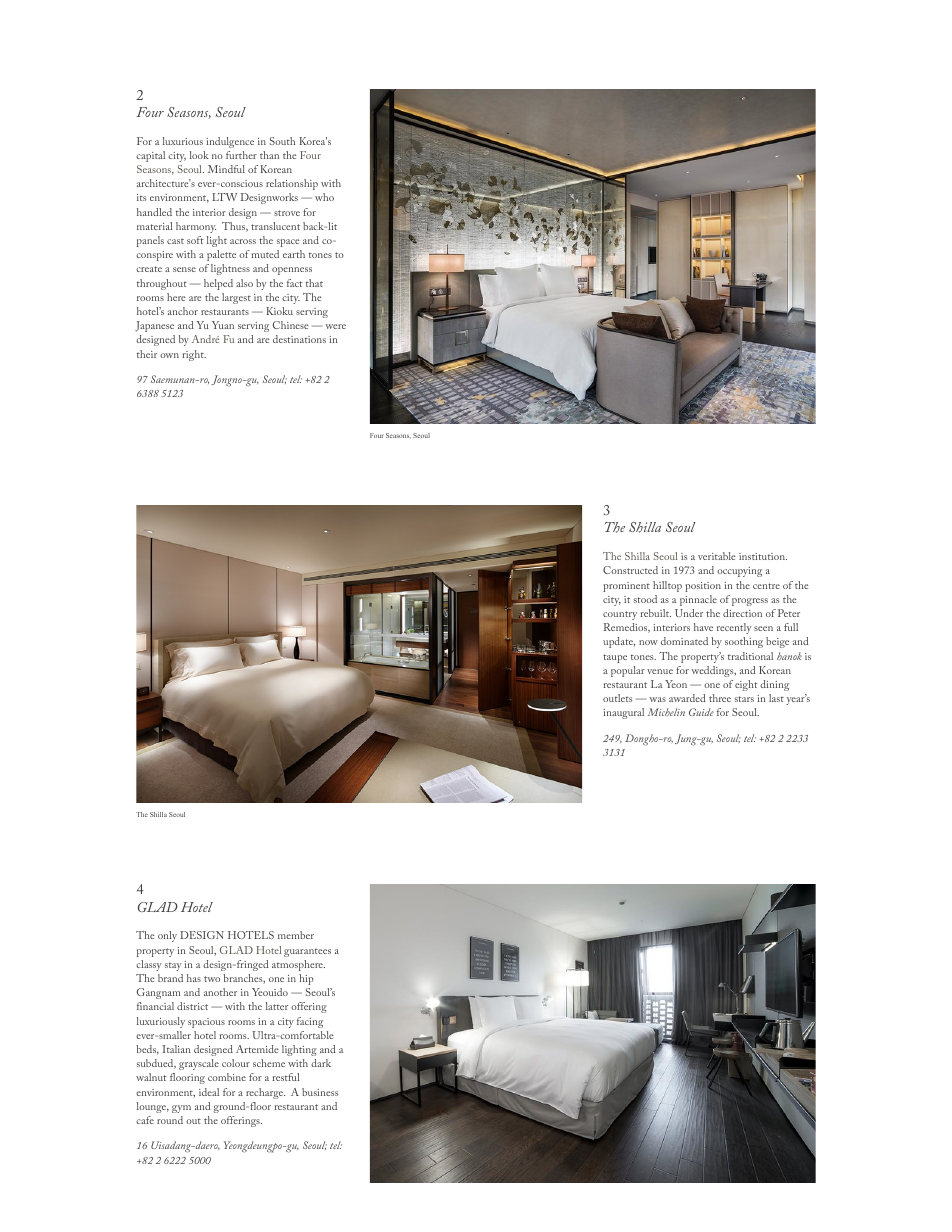  I want to click on Mindful, so click(226, 169).
